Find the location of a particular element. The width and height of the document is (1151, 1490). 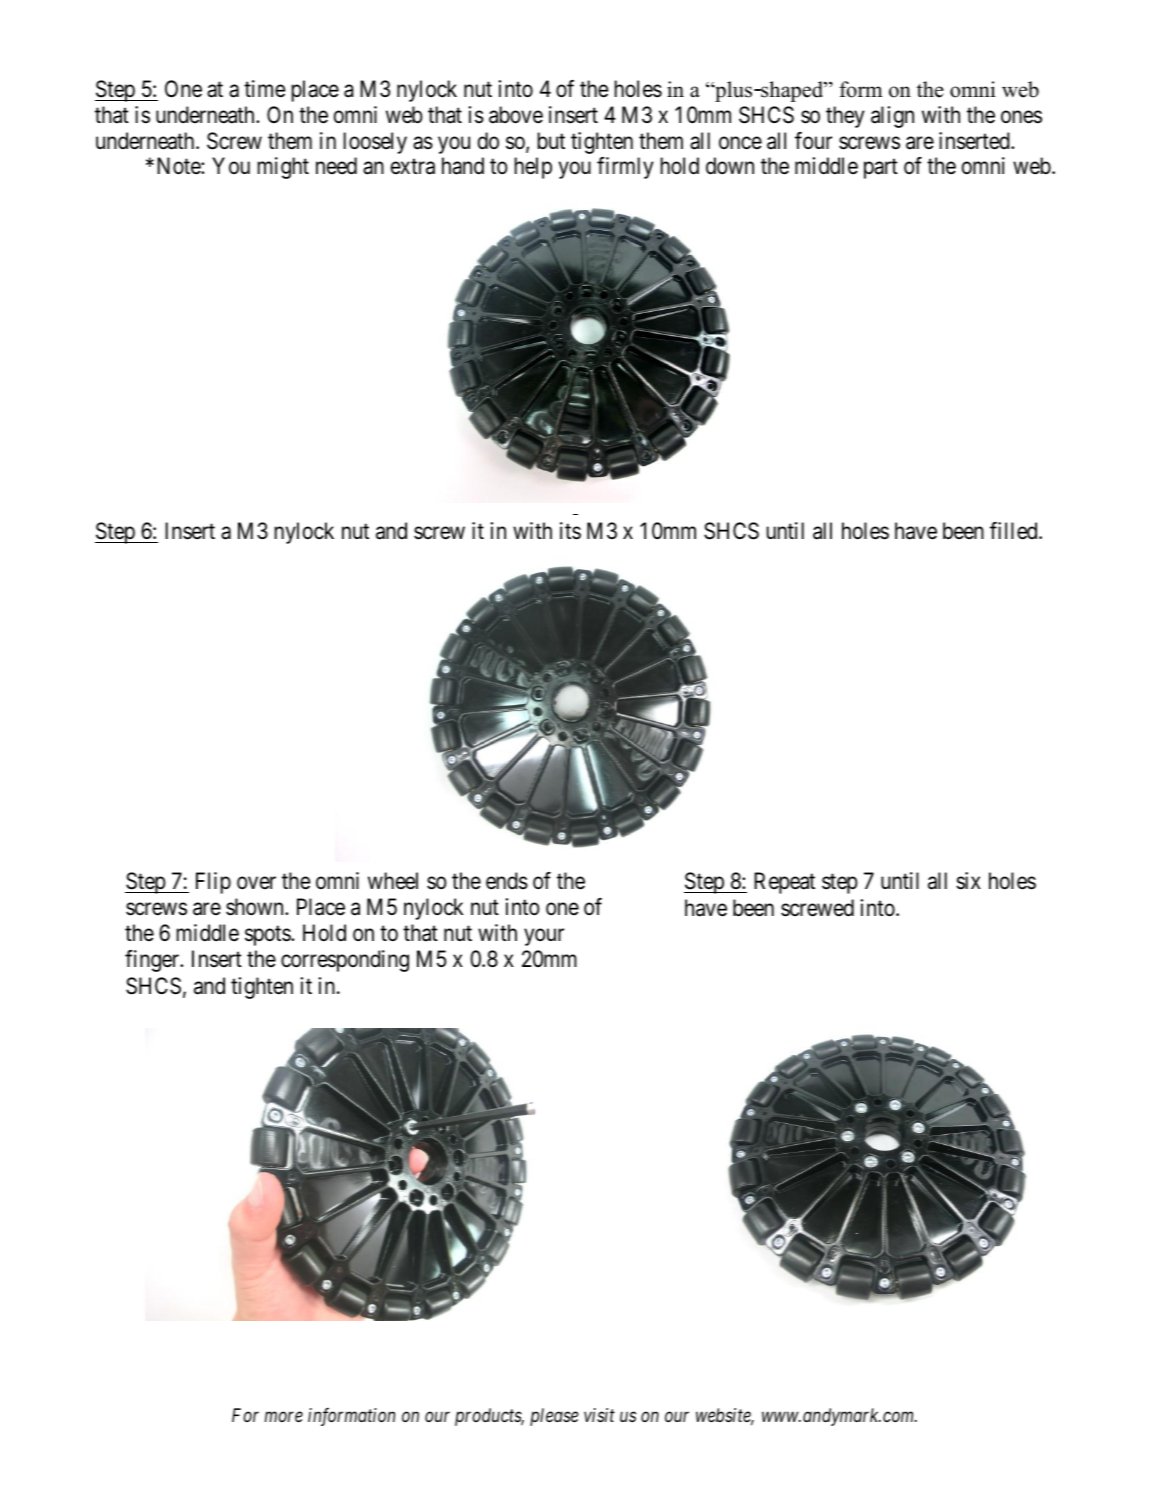

filled is located at coordinates (1015, 531).
